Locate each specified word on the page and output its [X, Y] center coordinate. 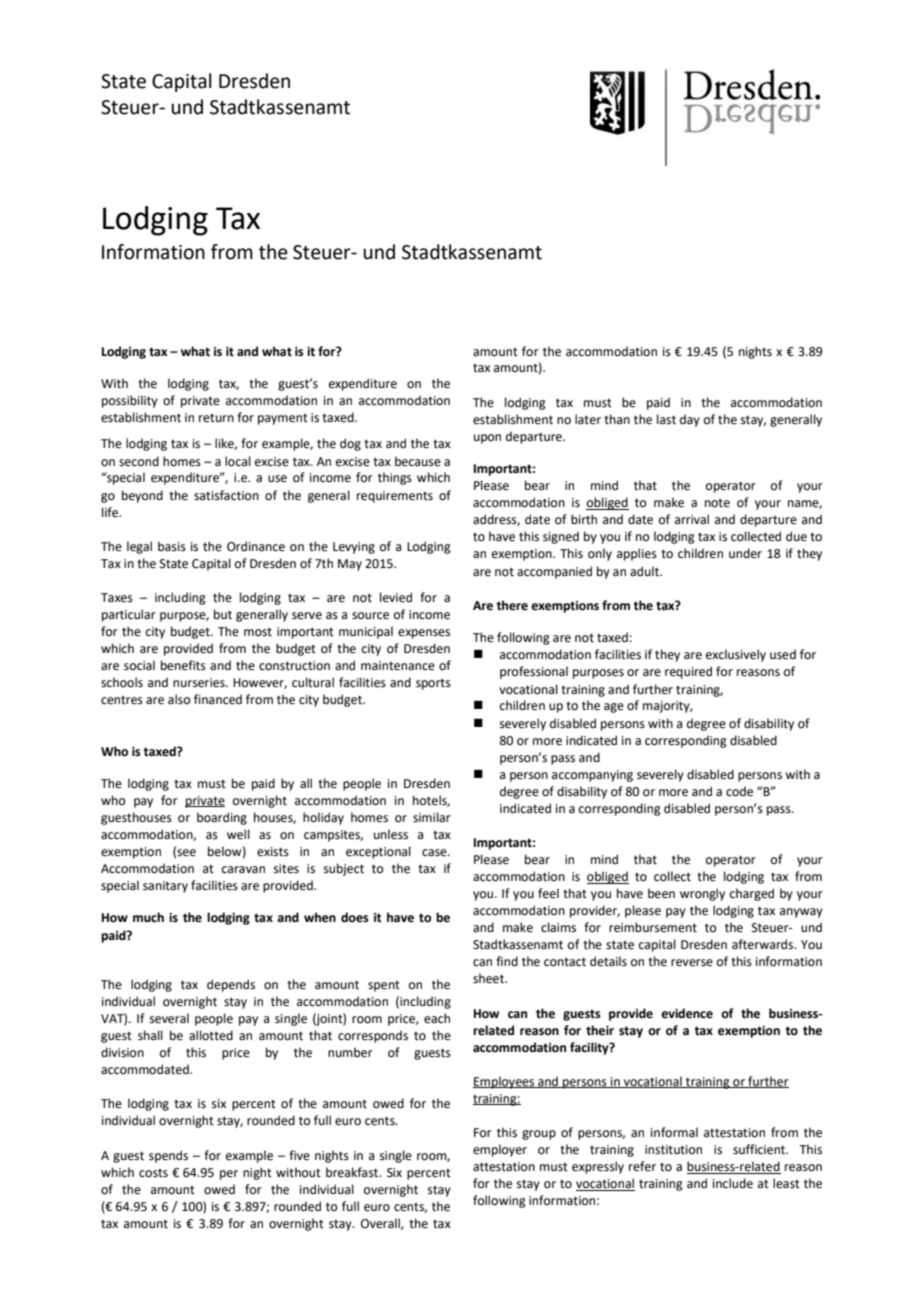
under [745, 553]
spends [168, 1156]
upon [487, 439]
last [666, 419]
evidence [687, 1013]
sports [433, 684]
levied [396, 597]
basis [172, 546]
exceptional [378, 852]
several [169, 1018]
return [216, 418]
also [179, 699]
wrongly [702, 894]
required [688, 672]
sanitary [165, 887]
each [437, 1018]
